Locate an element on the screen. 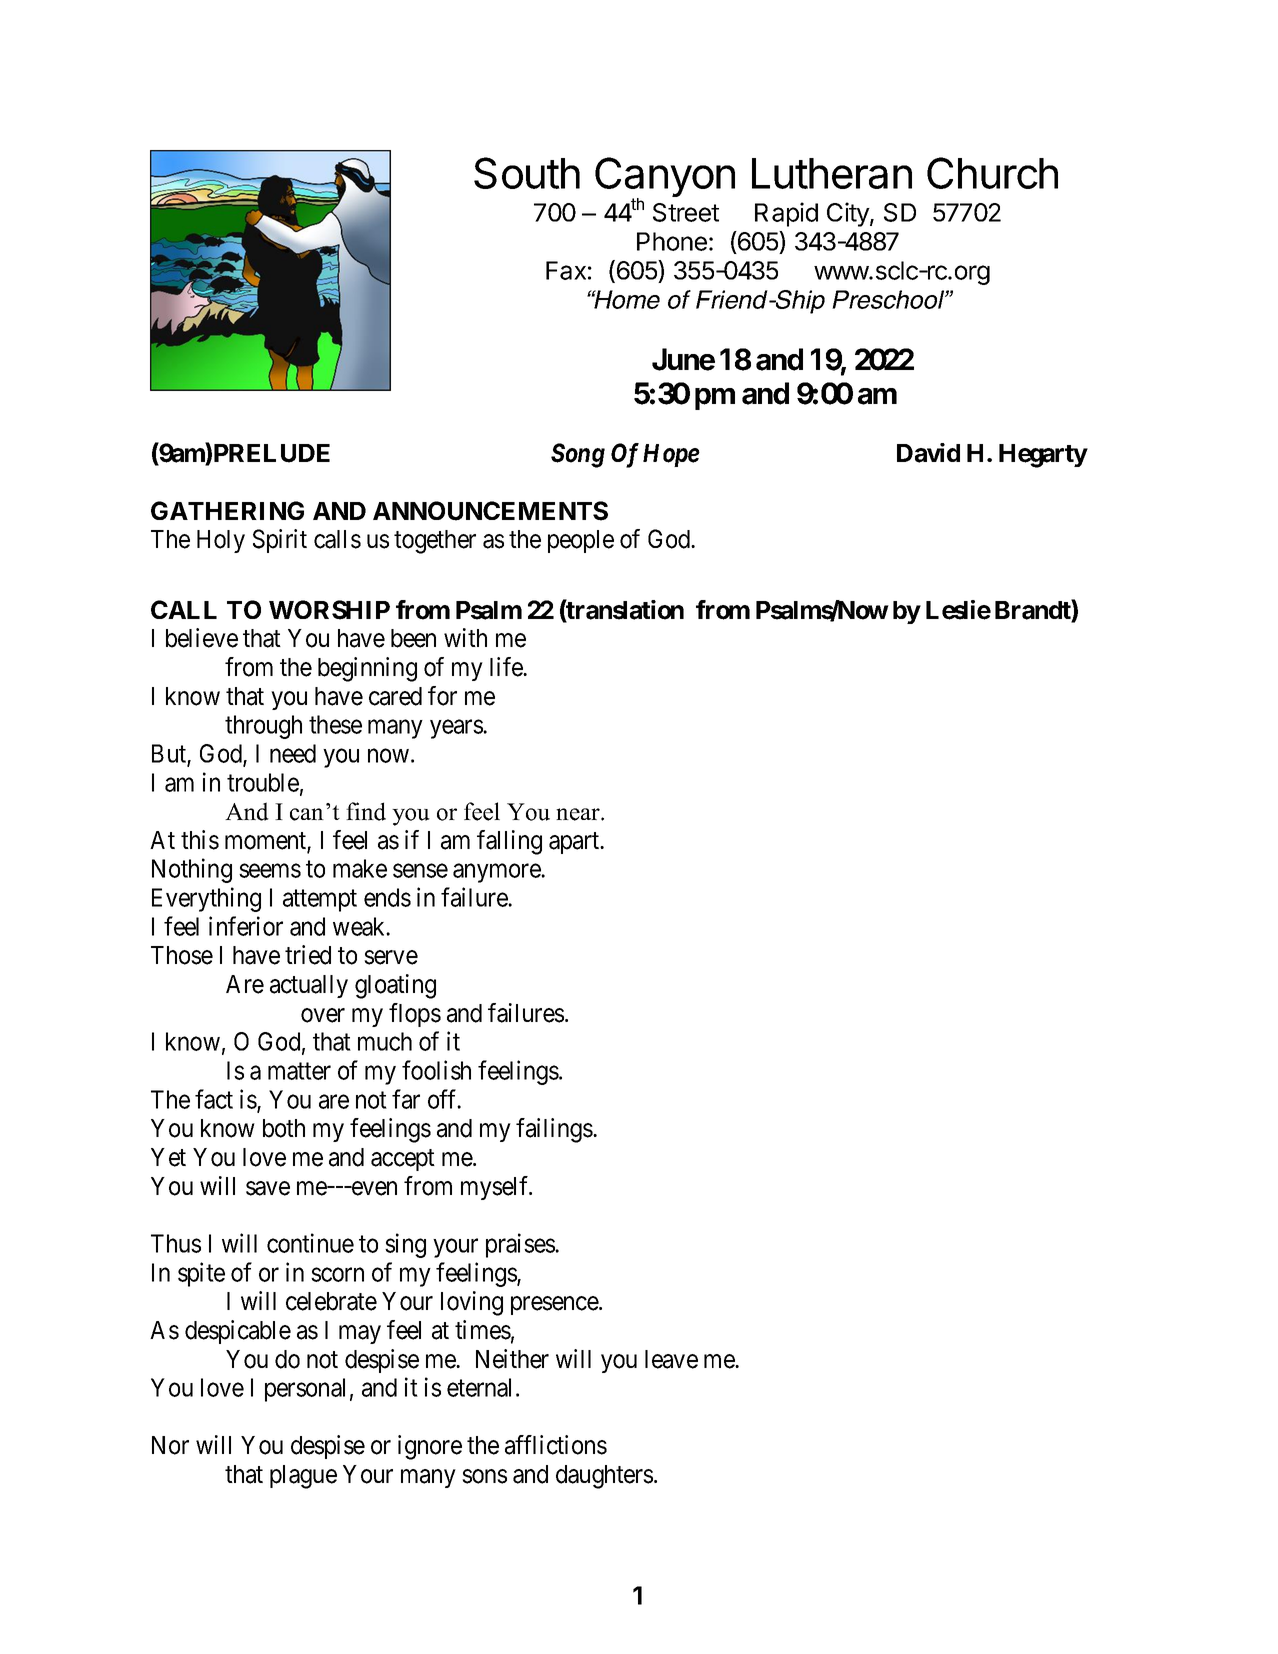 The height and width of the screenshot is (1654, 1278). near is located at coordinates (579, 814).
